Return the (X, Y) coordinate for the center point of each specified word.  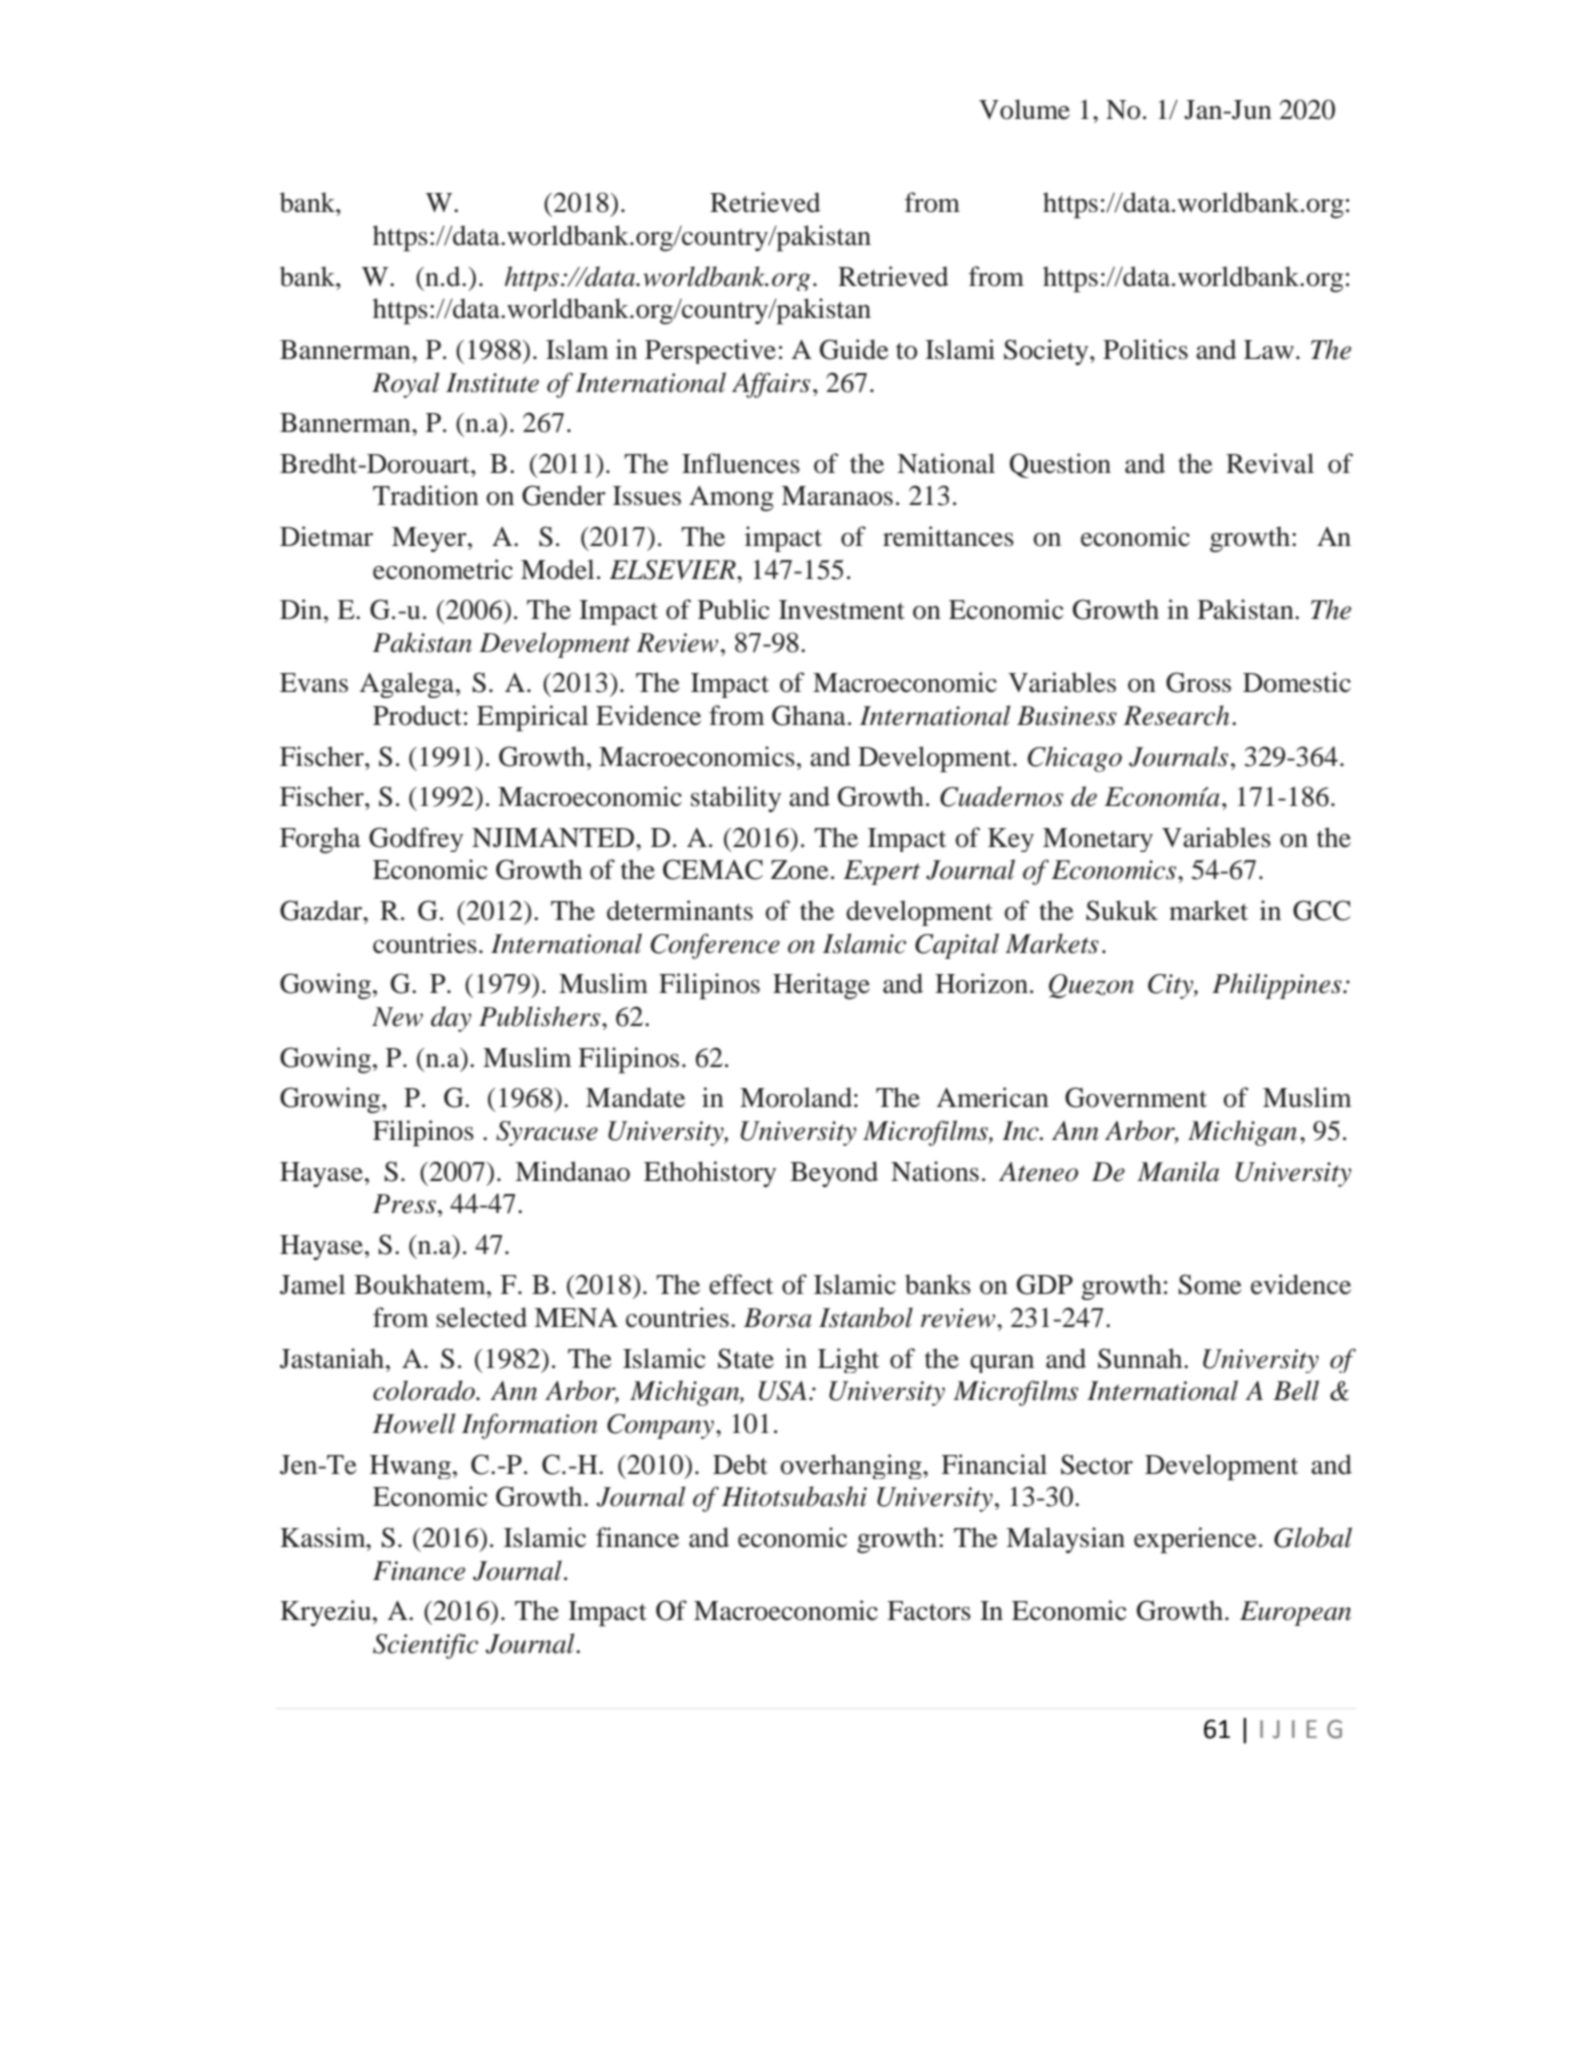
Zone (800, 870)
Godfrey (416, 839)
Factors (929, 1611)
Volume (1024, 109)
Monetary (1098, 840)
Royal (405, 385)
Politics (1145, 349)
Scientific (425, 1646)
